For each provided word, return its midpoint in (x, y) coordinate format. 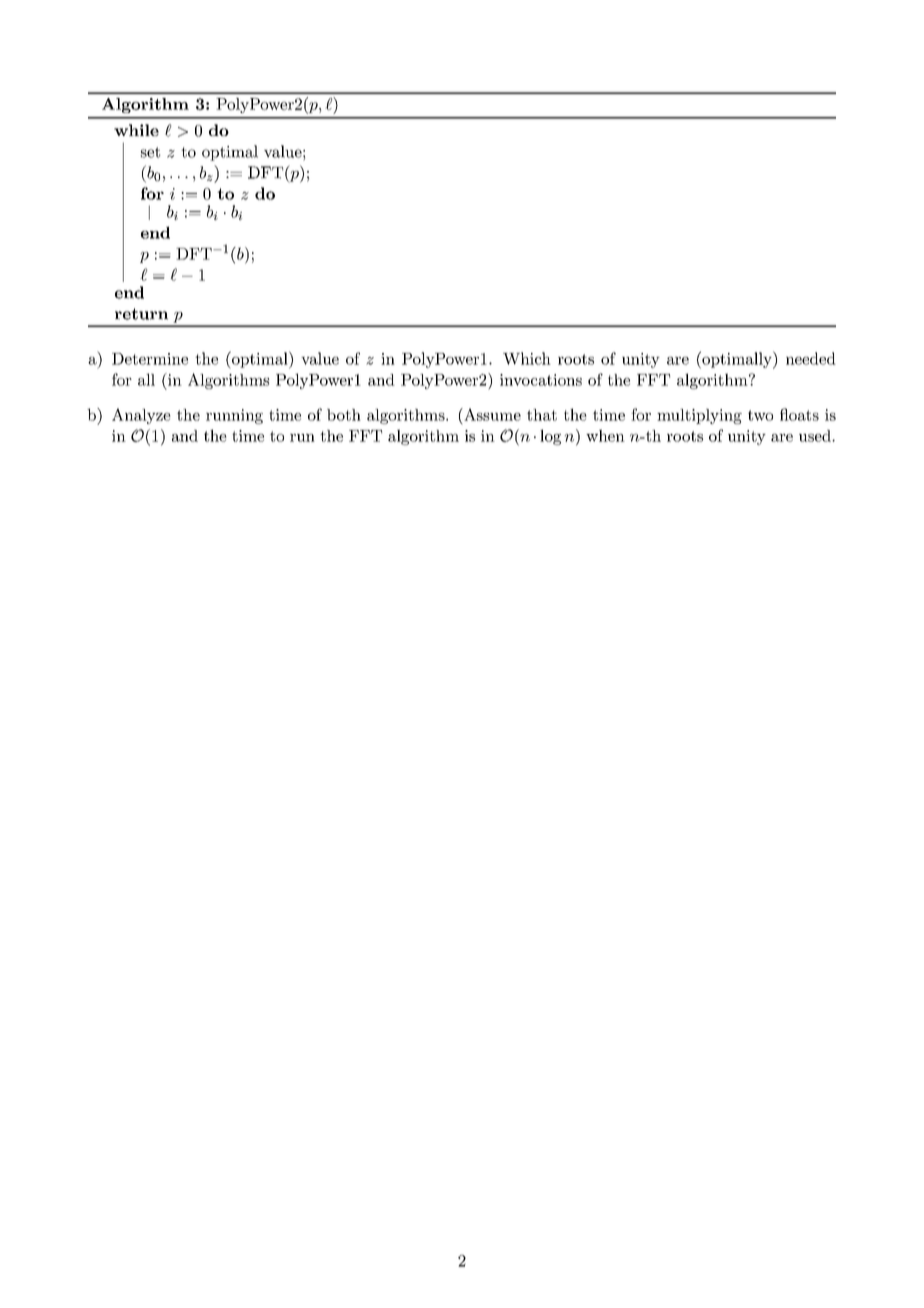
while (136, 130)
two (760, 415)
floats (799, 414)
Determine (150, 359)
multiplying (699, 416)
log (550, 437)
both (344, 415)
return (141, 314)
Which (527, 358)
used (816, 436)
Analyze (141, 416)
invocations (541, 380)
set (150, 152)
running (234, 416)
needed (811, 358)
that (542, 415)
